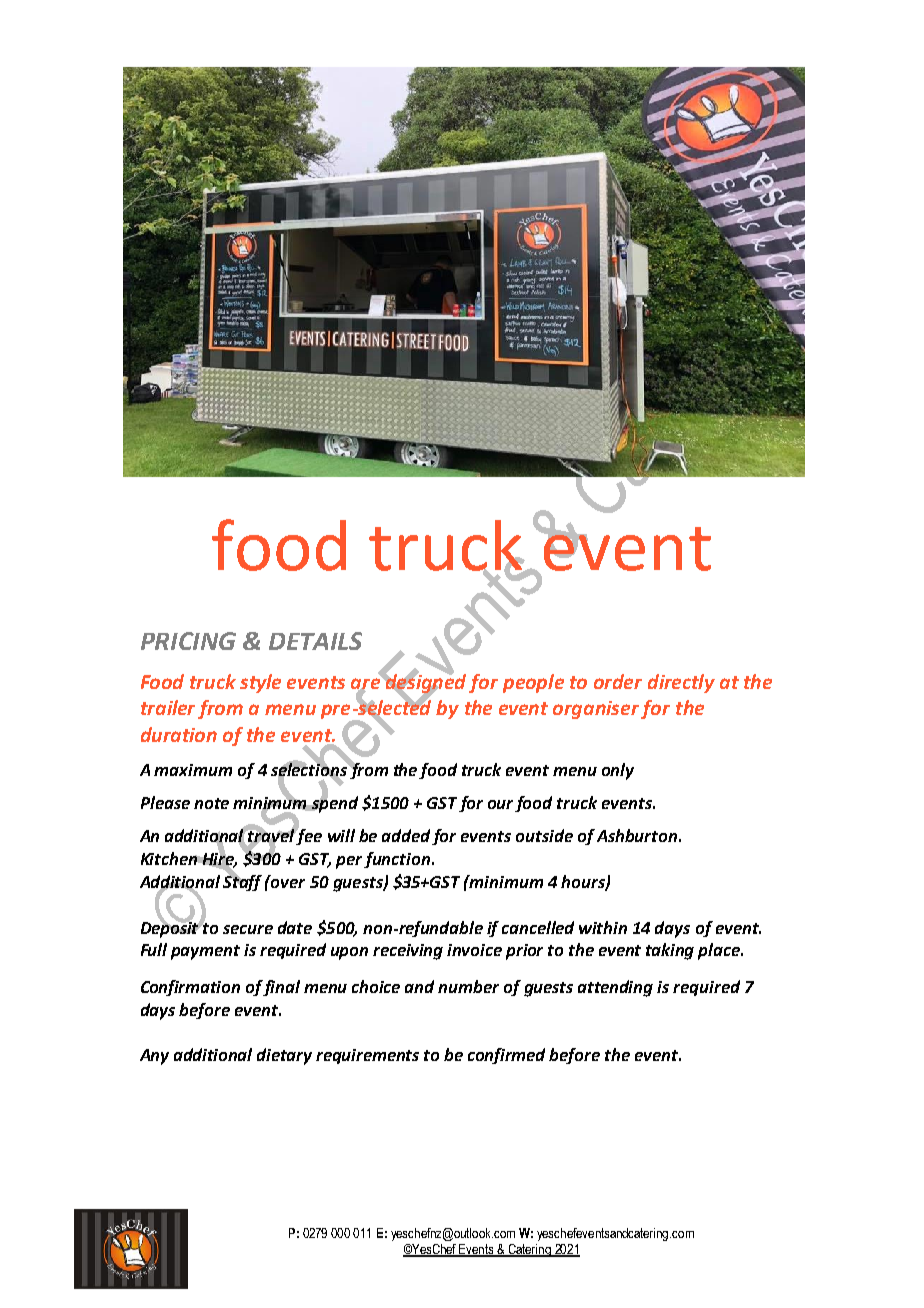  I want to click on order, so click(618, 681).
